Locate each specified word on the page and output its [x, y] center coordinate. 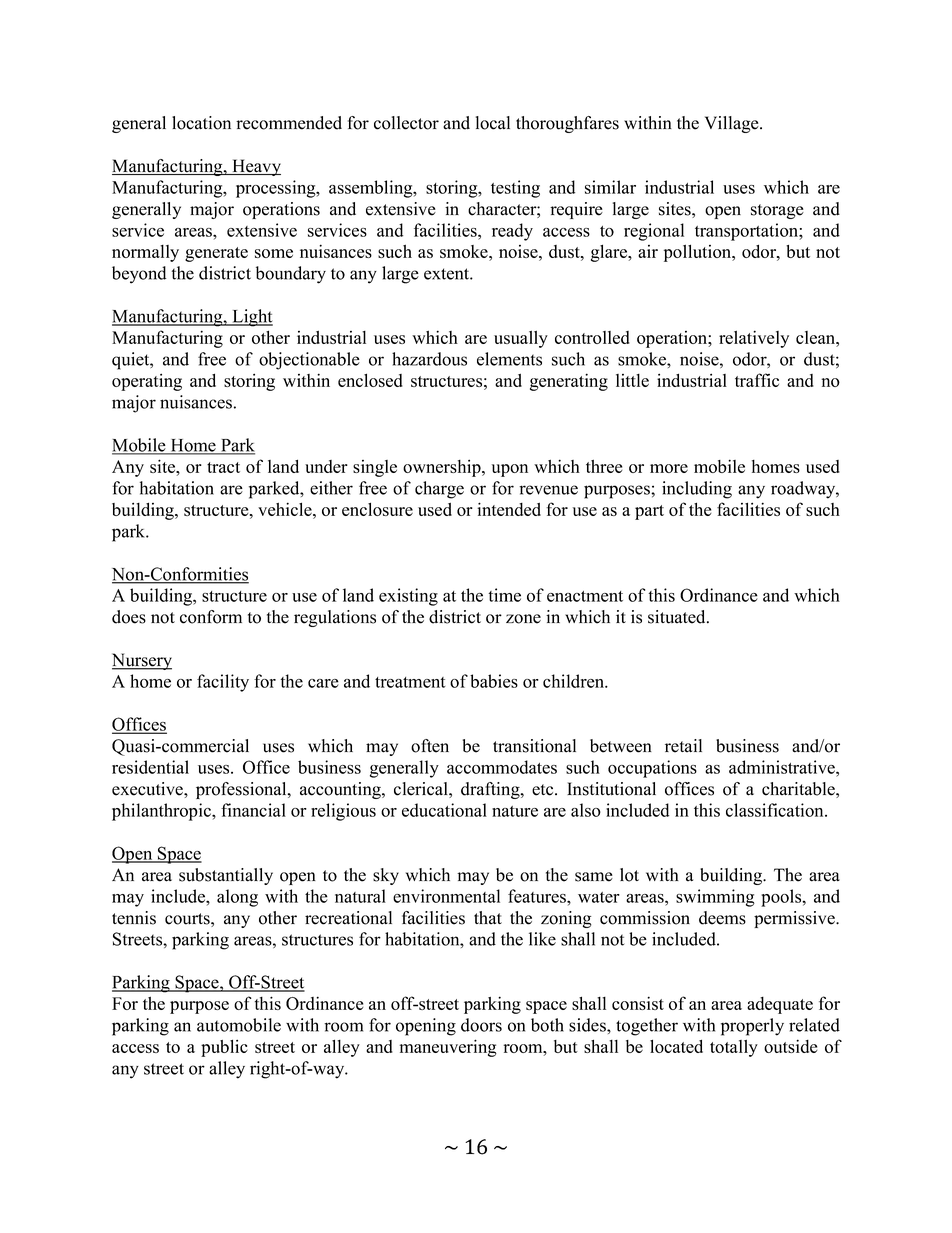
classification [776, 810]
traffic [757, 380]
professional [242, 790]
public [224, 1048]
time [504, 595]
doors [481, 1025]
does [129, 617]
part [649, 512]
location [201, 123]
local [493, 123]
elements [509, 359]
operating [147, 382]
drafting [491, 790]
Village [733, 124]
